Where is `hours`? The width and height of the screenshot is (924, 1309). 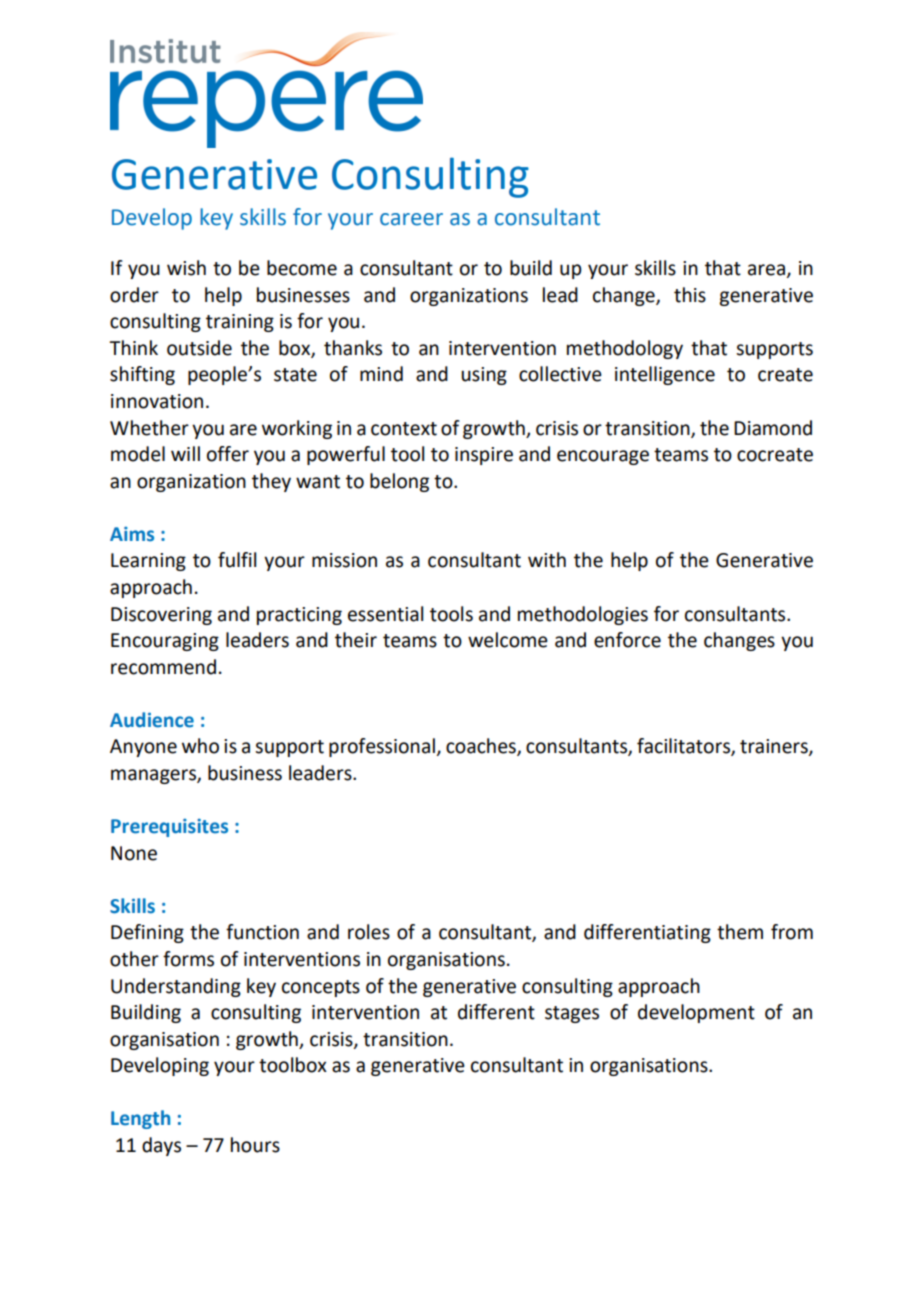
hours is located at coordinates (255, 1145).
